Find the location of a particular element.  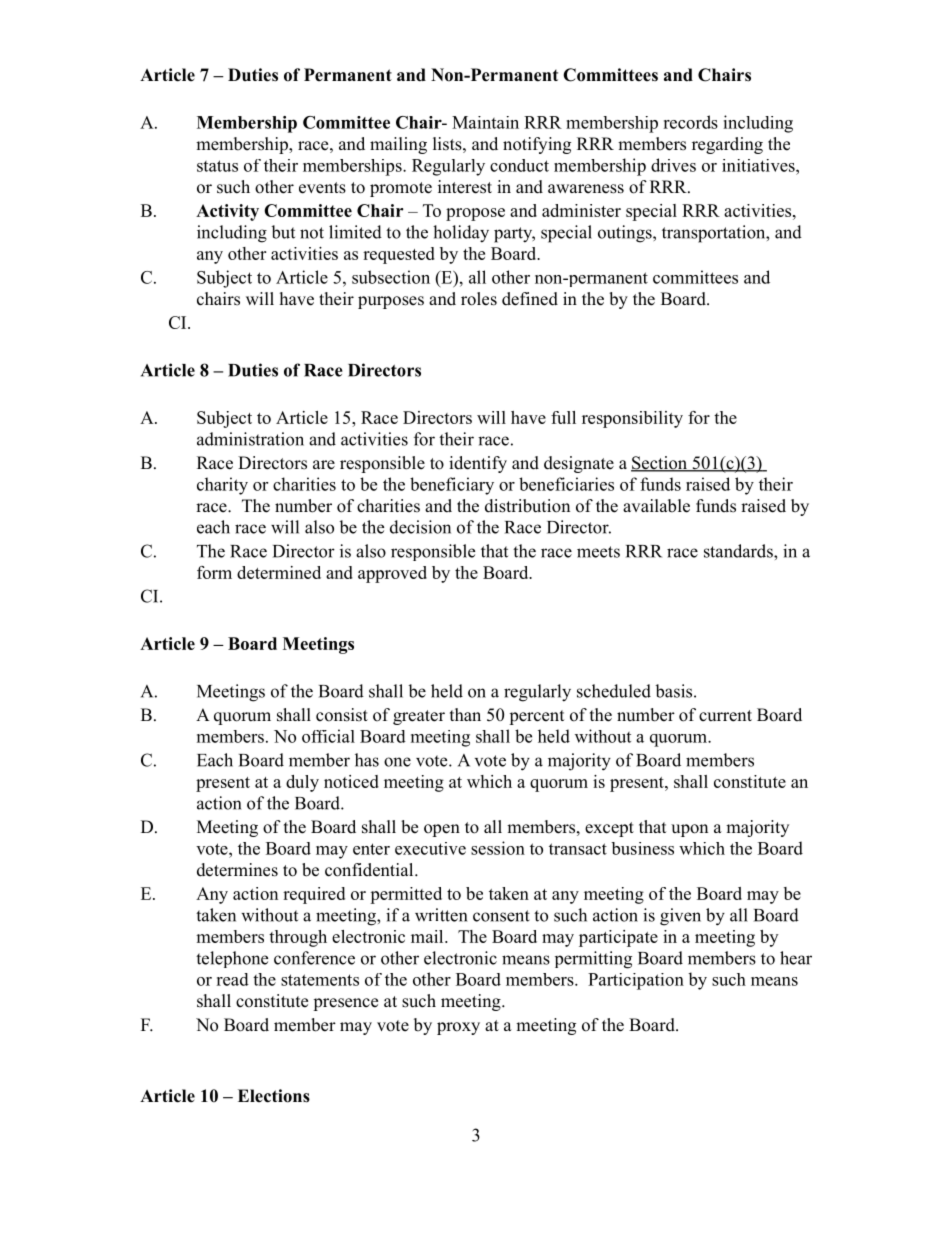

current is located at coordinates (725, 716).
